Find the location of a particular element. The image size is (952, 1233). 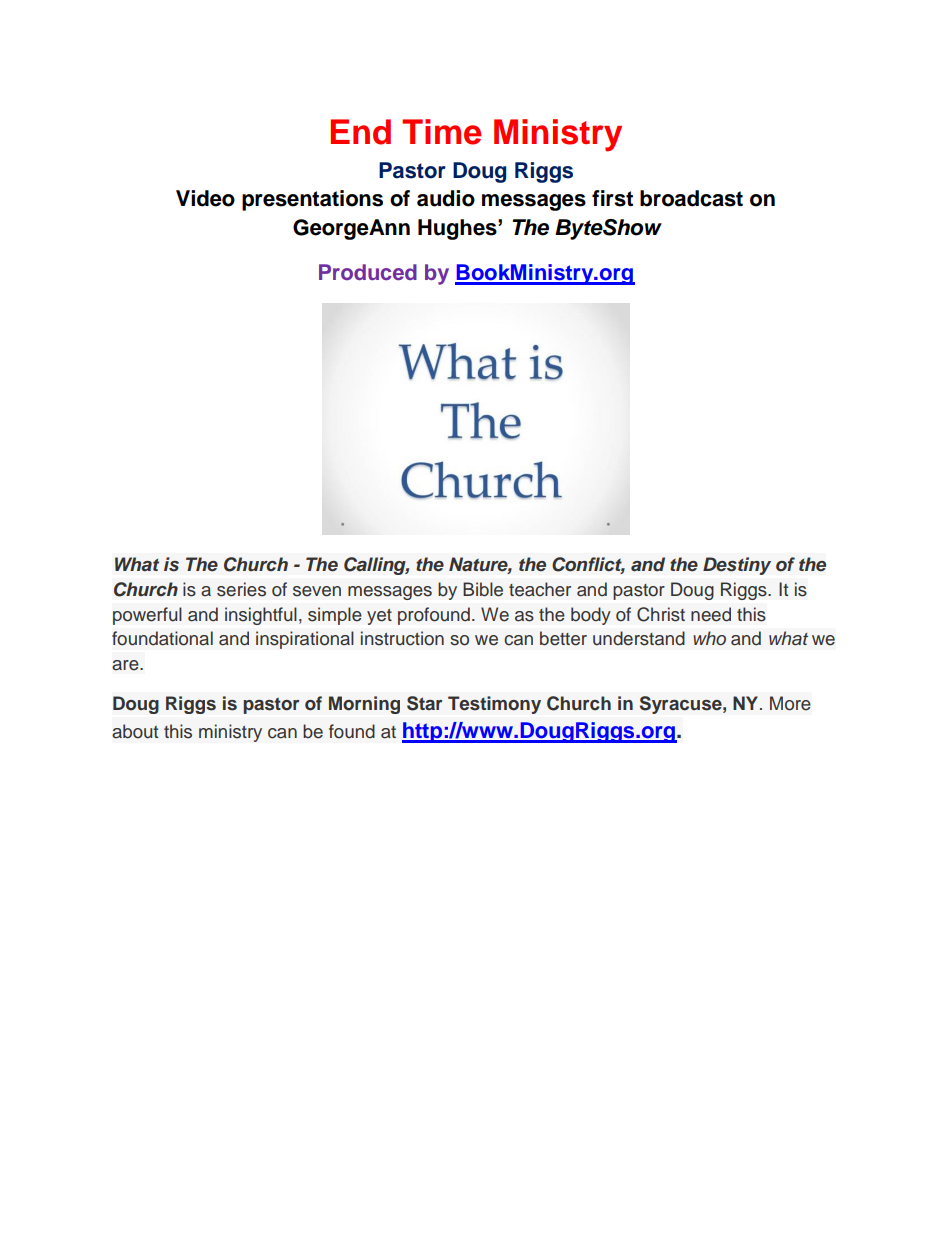

insightful is located at coordinates (261, 616).
